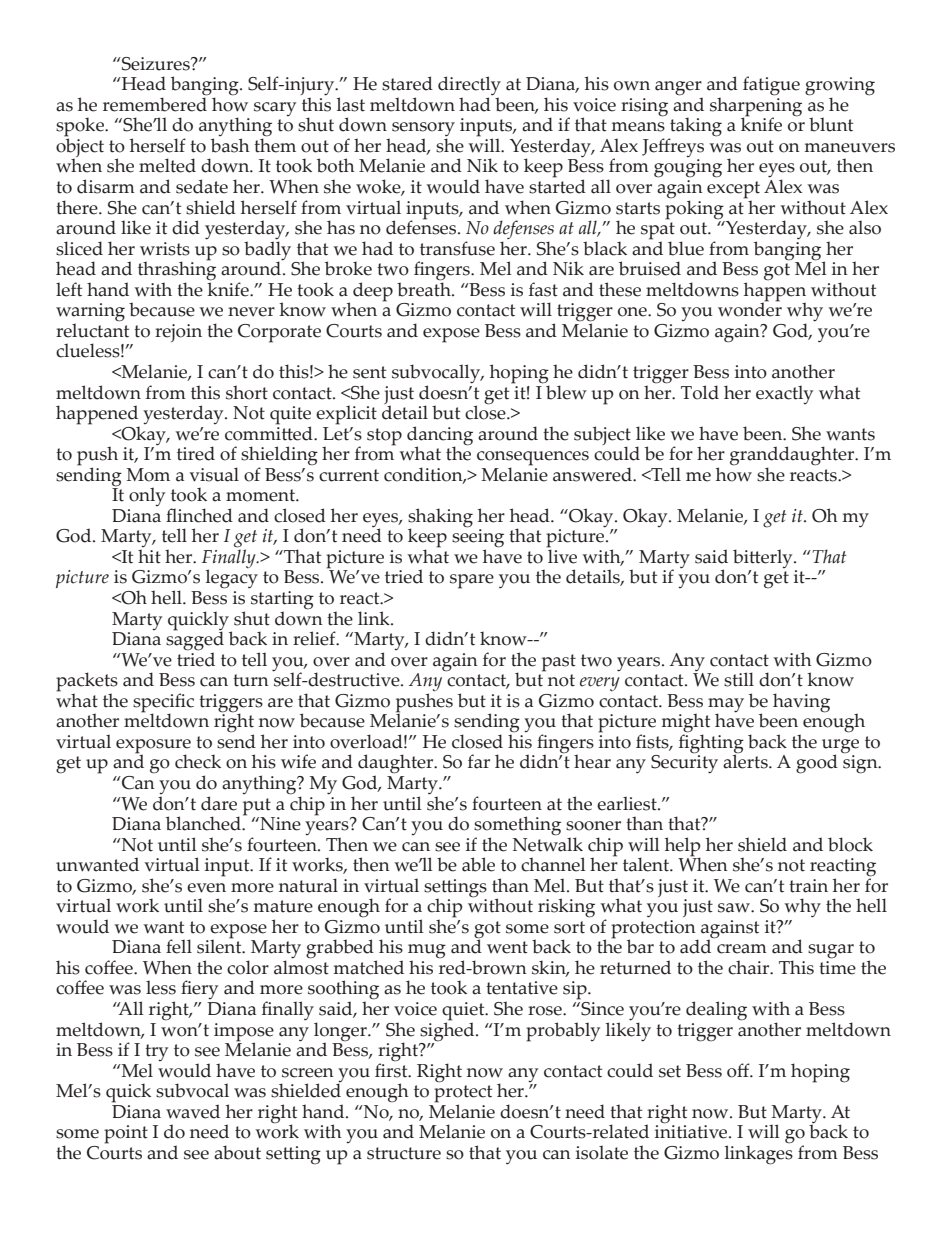 The width and height of the page is (952, 1233). I want to click on bitterly, so click(764, 560).
